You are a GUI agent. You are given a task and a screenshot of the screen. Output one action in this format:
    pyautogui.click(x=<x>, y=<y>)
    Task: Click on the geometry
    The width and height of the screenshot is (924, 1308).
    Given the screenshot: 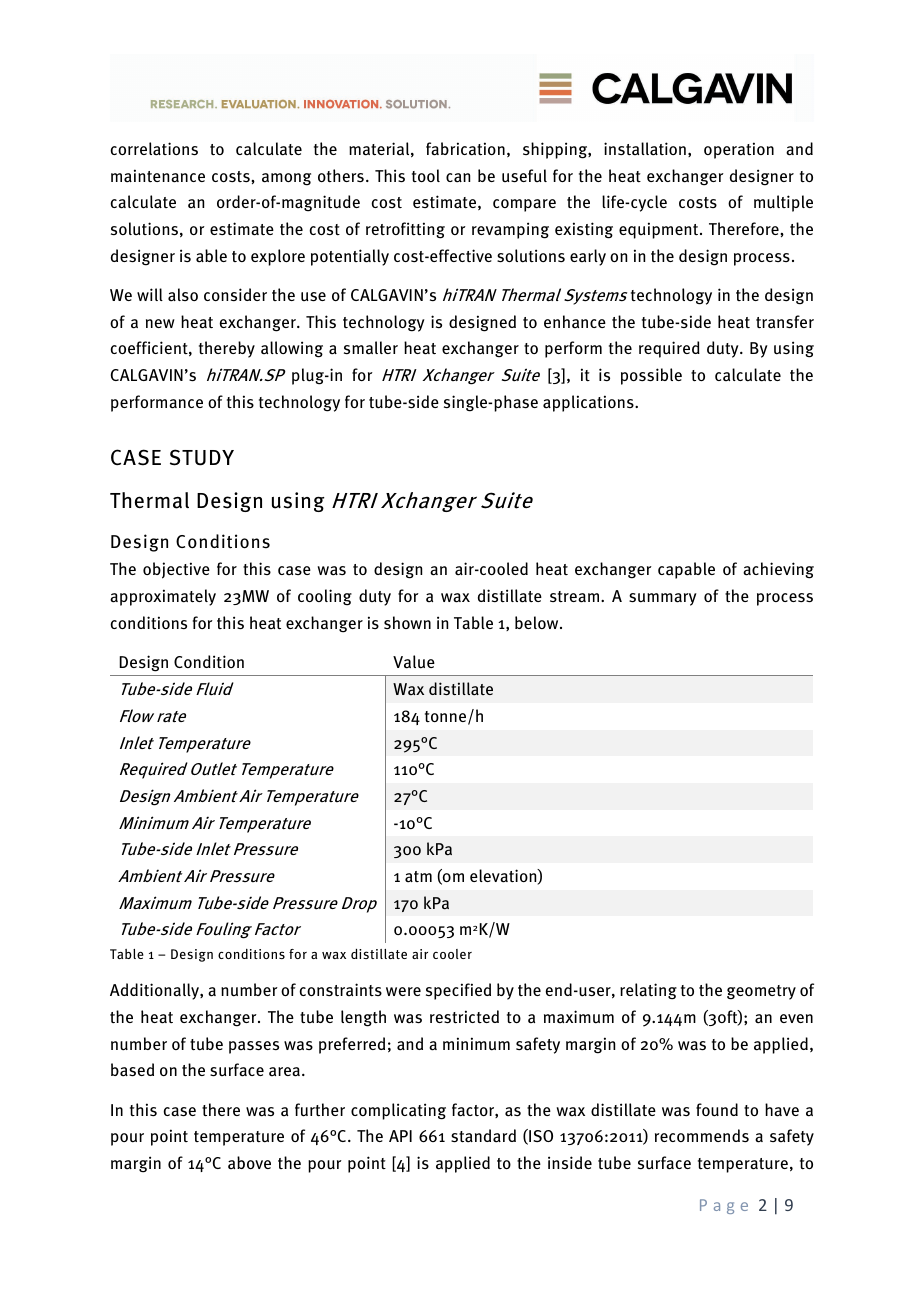 What is the action you would take?
    pyautogui.click(x=761, y=992)
